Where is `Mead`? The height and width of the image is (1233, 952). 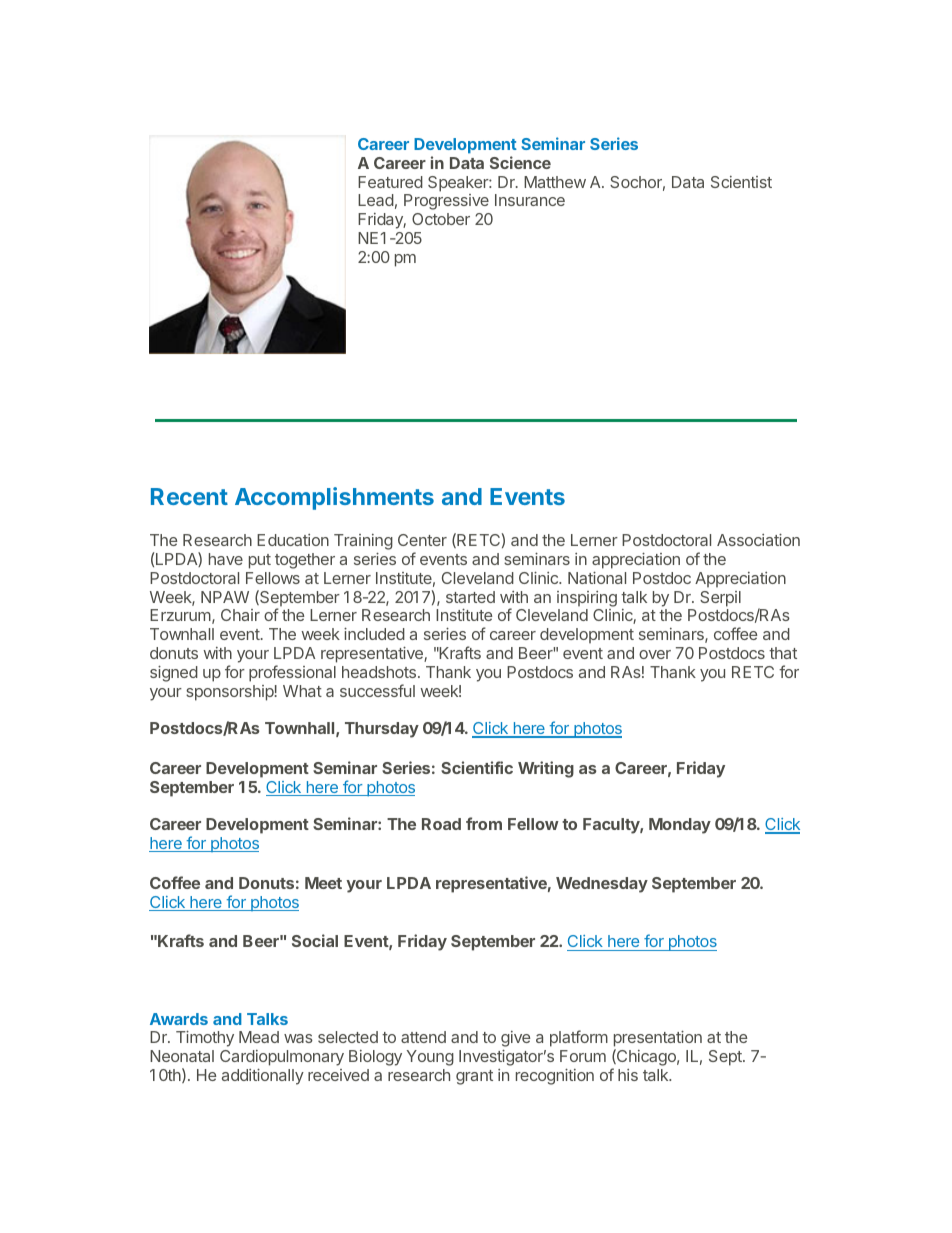 Mead is located at coordinates (259, 1037).
